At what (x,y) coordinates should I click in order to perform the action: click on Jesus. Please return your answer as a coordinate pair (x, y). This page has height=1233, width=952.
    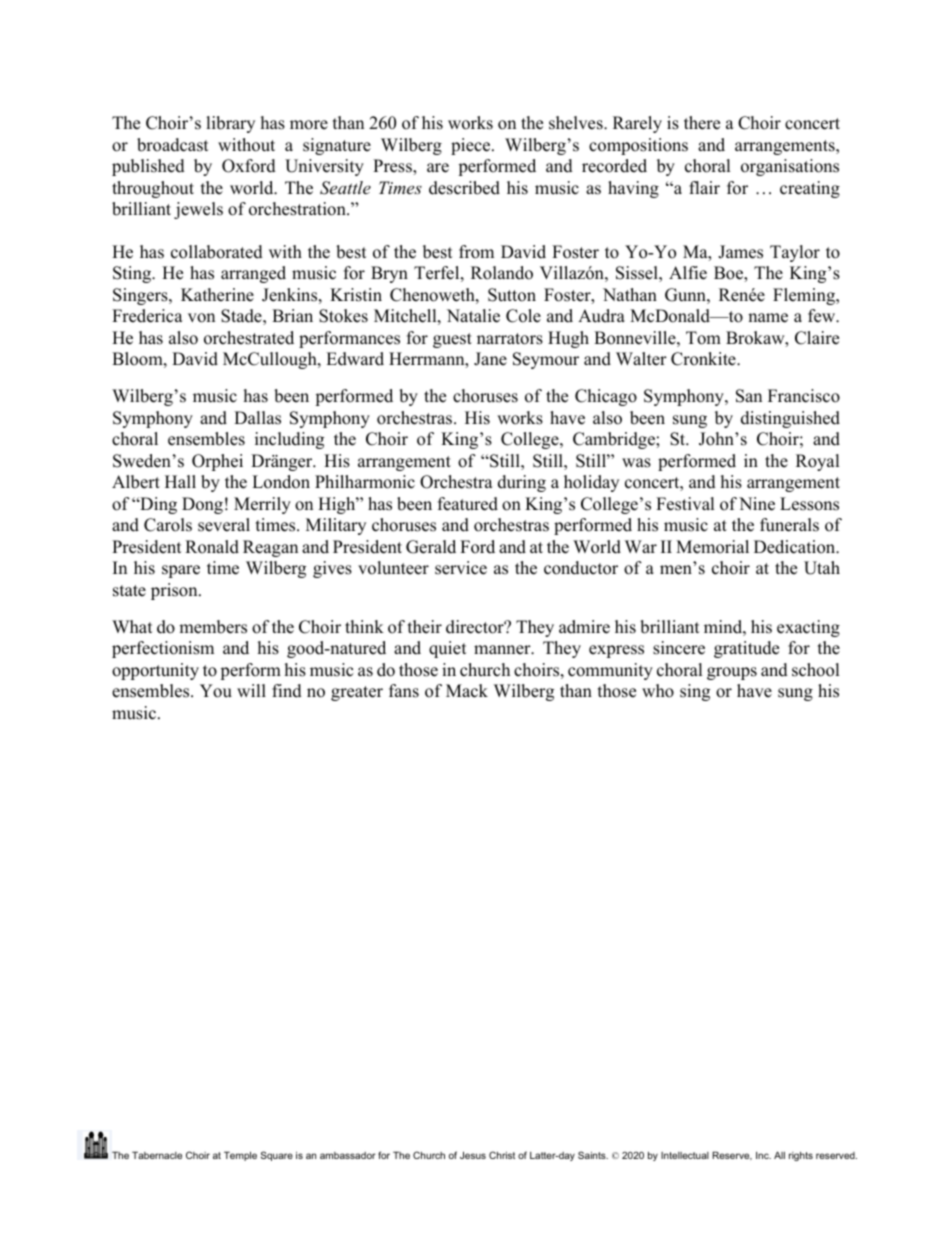
    Looking at the image, I should click on (473, 1155).
